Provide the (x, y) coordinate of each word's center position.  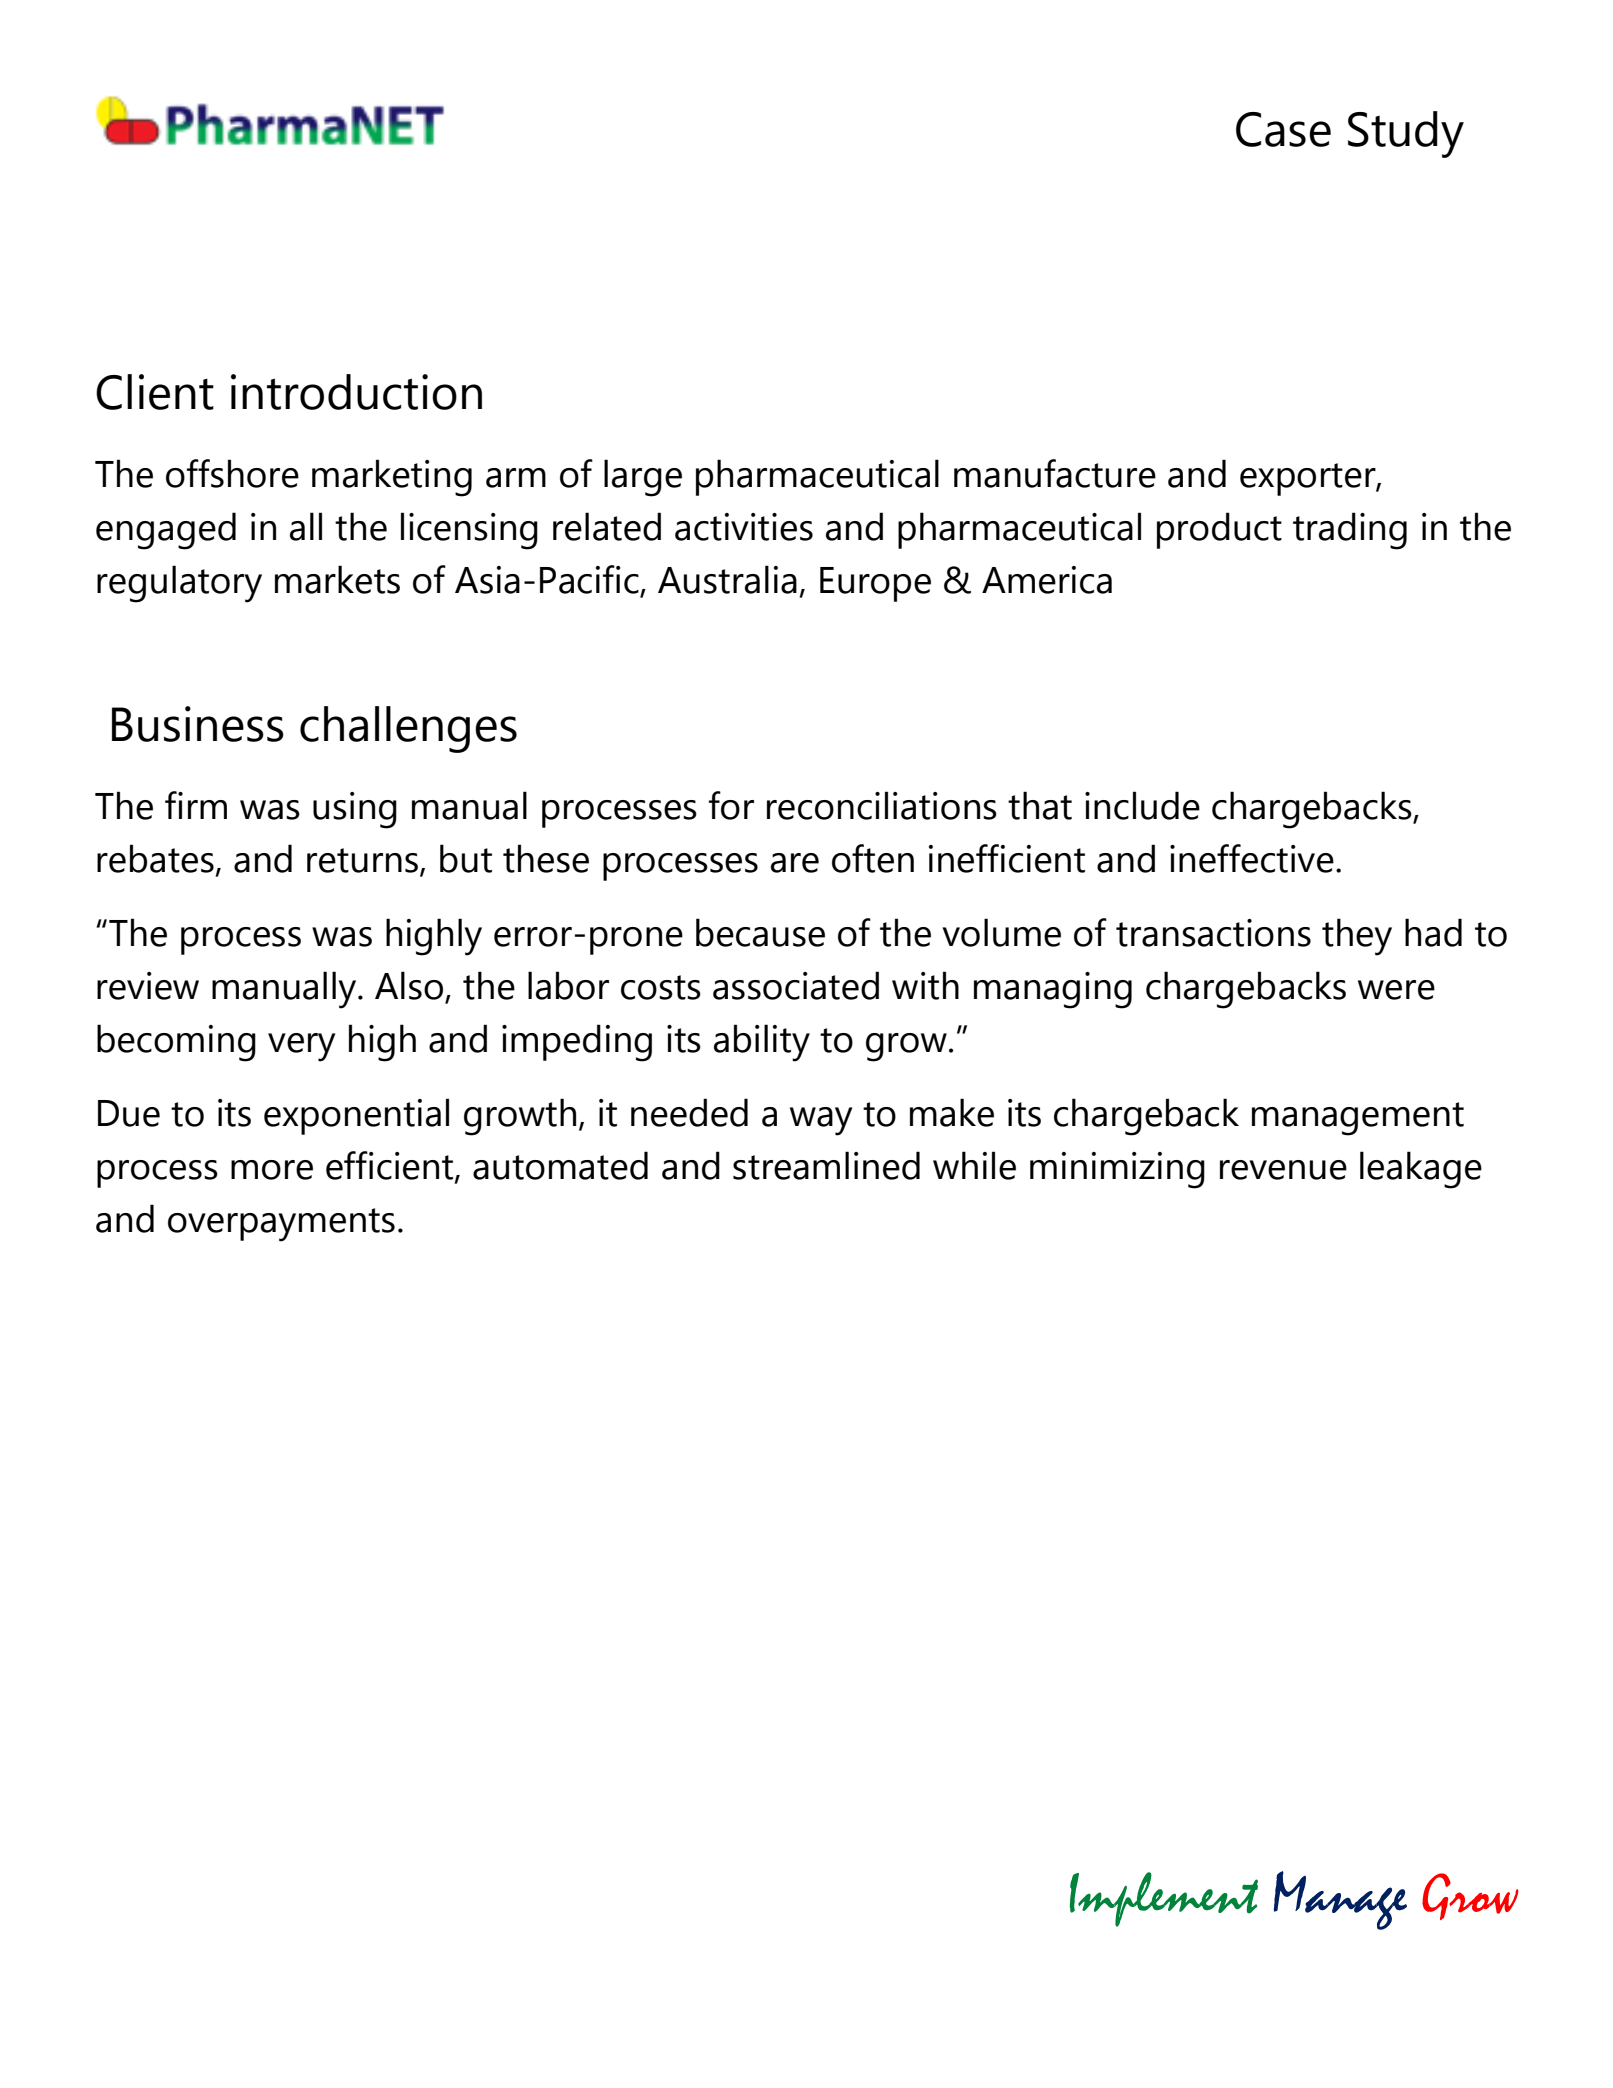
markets (337, 579)
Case (1283, 129)
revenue (1283, 1170)
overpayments (281, 1225)
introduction (356, 392)
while (974, 1165)
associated (796, 985)
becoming (176, 1043)
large (643, 478)
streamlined (826, 1165)
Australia (727, 579)
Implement (1164, 1899)
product (1219, 530)
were (1396, 990)
